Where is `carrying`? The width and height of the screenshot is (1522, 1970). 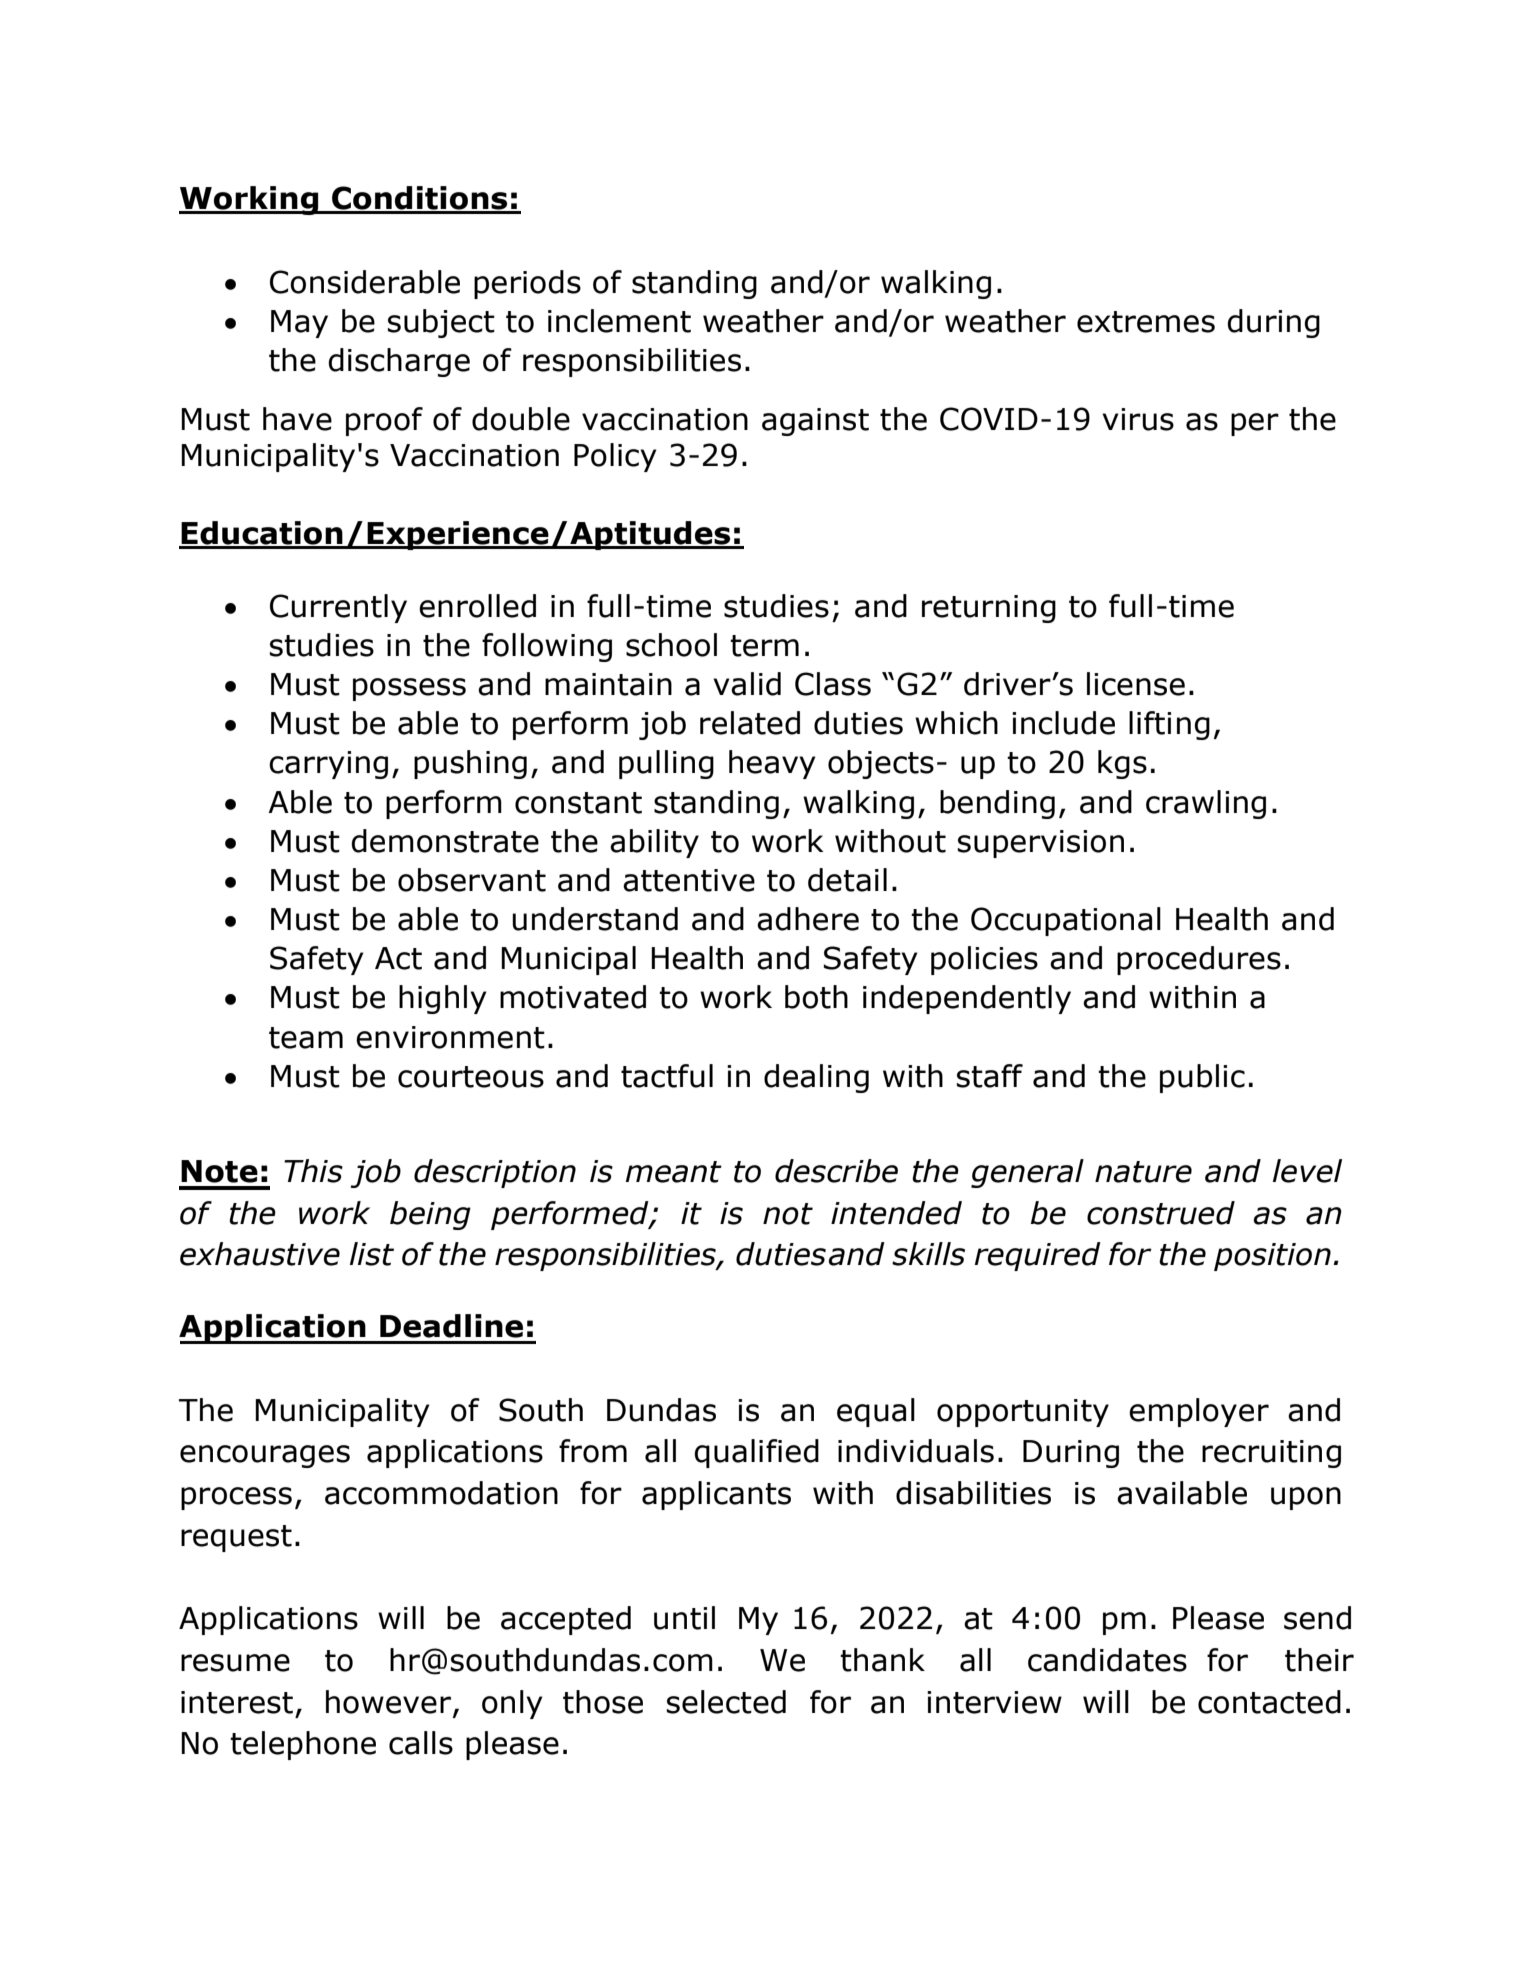 carrying is located at coordinates (328, 765).
